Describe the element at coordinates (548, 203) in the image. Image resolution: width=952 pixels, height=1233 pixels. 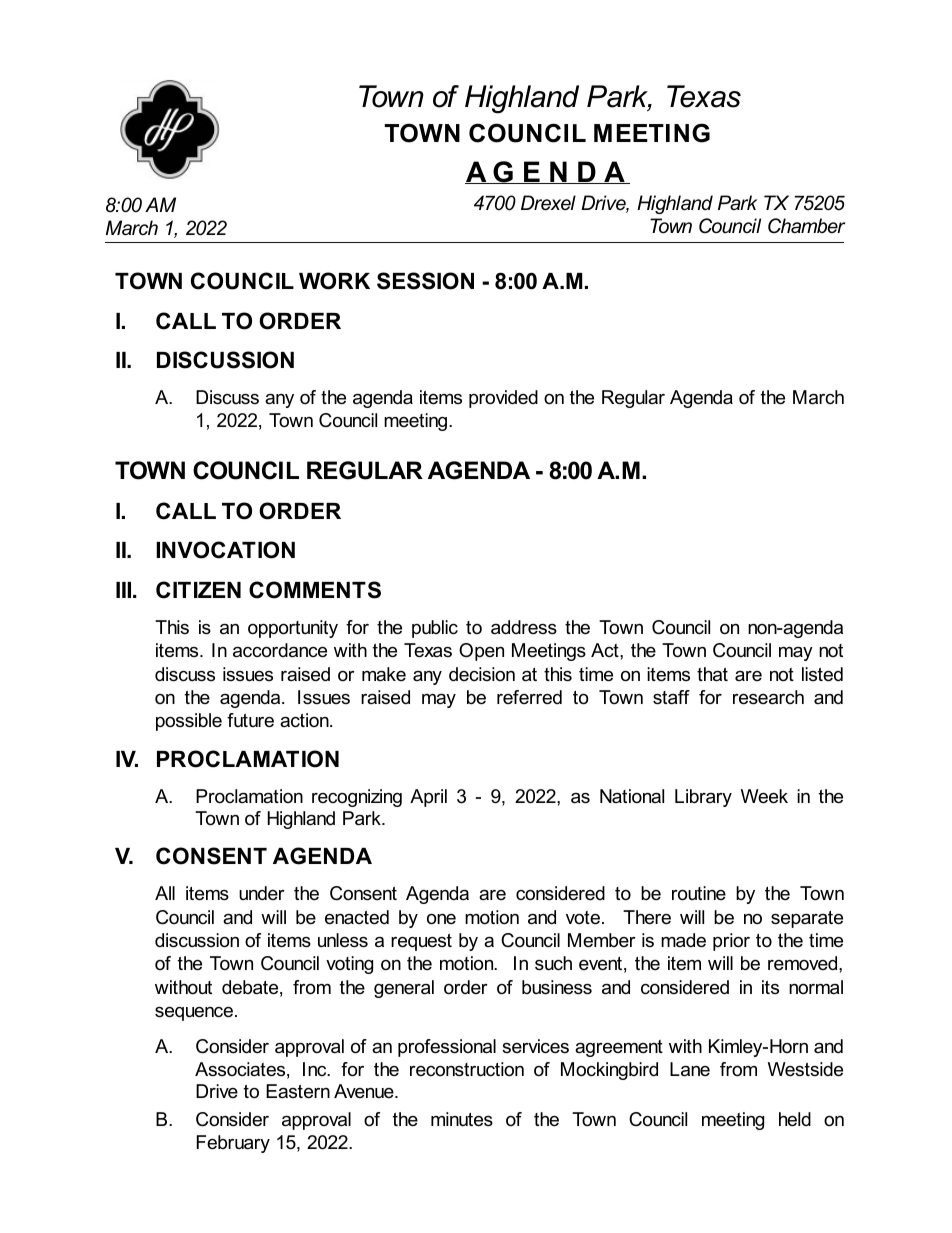
I see `Drexel` at that location.
